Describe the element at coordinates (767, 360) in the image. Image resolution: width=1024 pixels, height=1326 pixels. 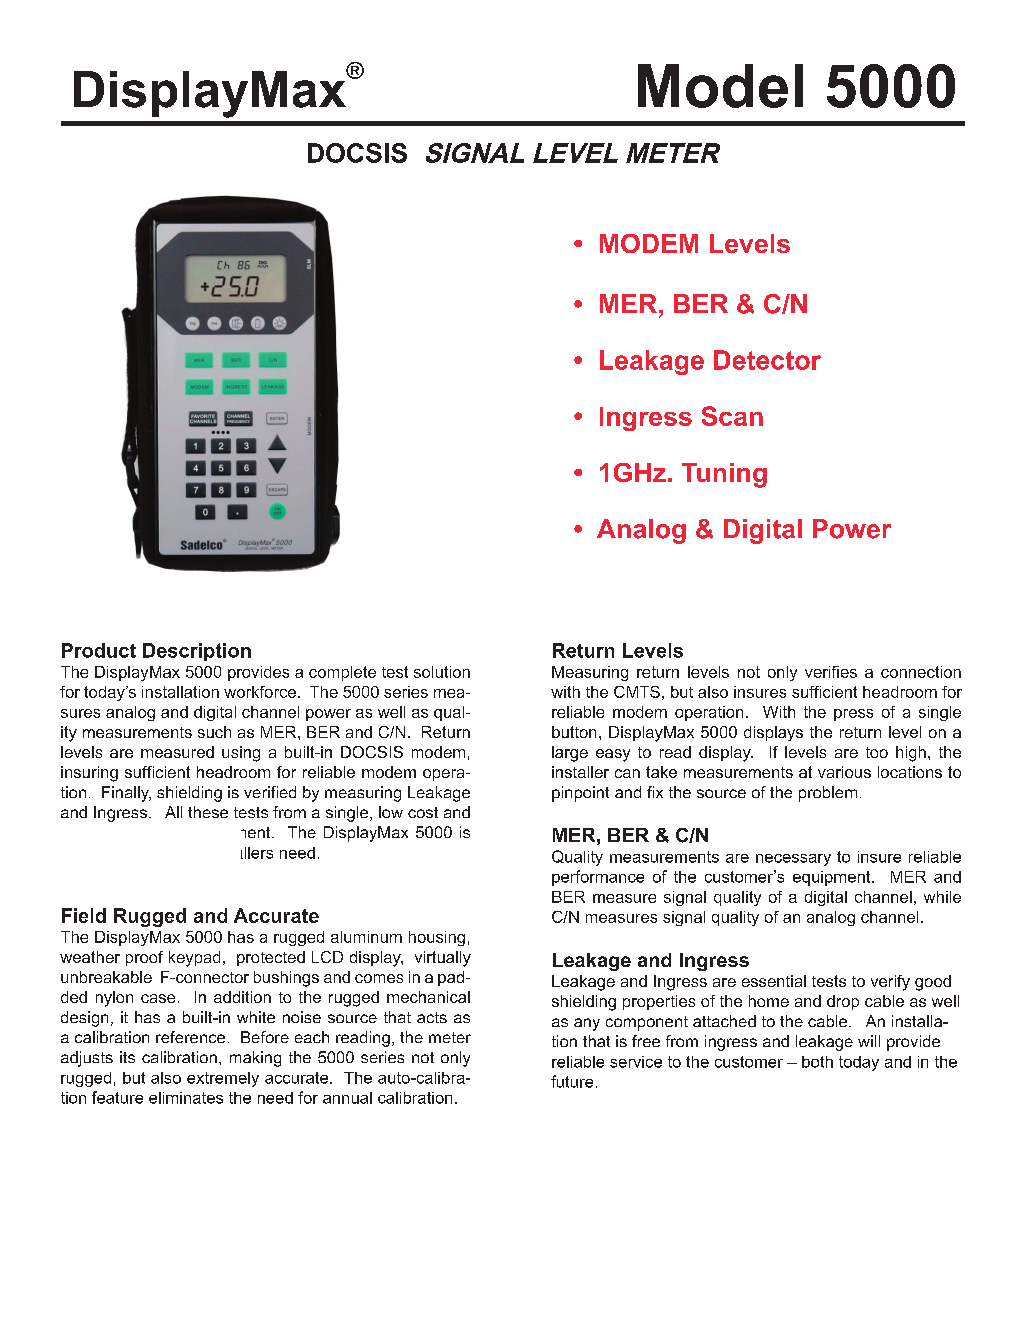
I see `Detector` at that location.
